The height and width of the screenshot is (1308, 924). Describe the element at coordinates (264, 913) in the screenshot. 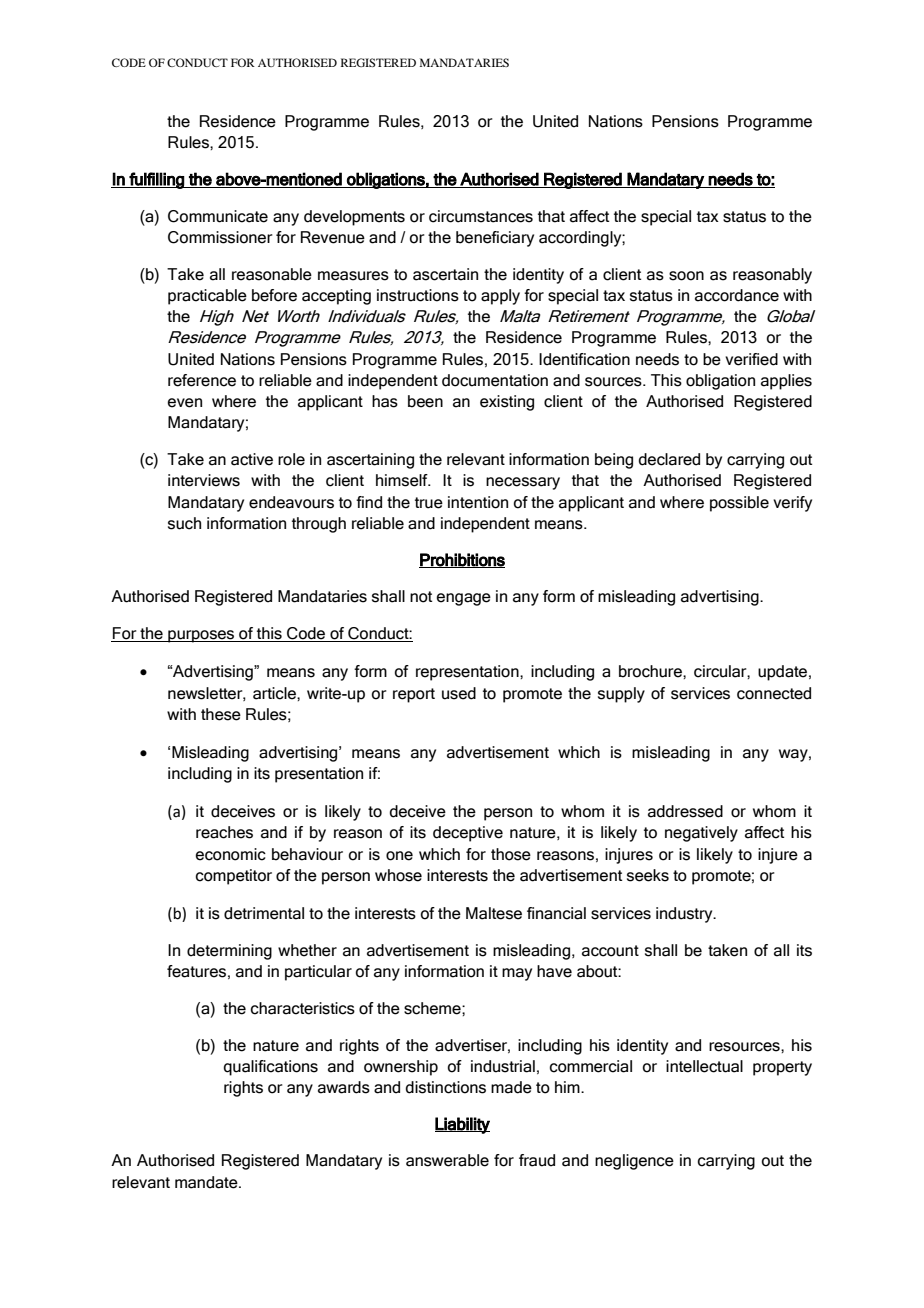

I see `detrimental` at that location.
